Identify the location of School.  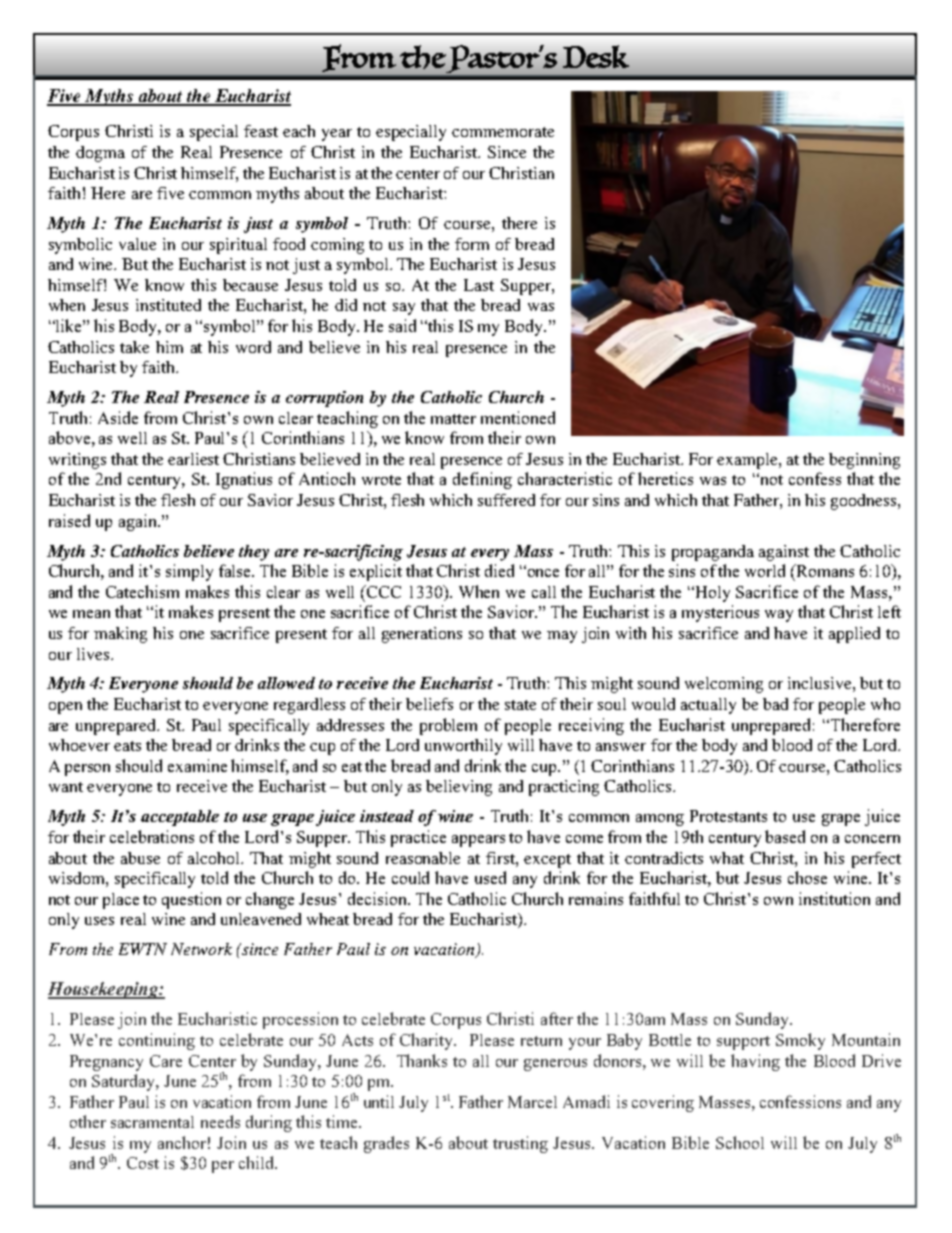
(740, 1142).
